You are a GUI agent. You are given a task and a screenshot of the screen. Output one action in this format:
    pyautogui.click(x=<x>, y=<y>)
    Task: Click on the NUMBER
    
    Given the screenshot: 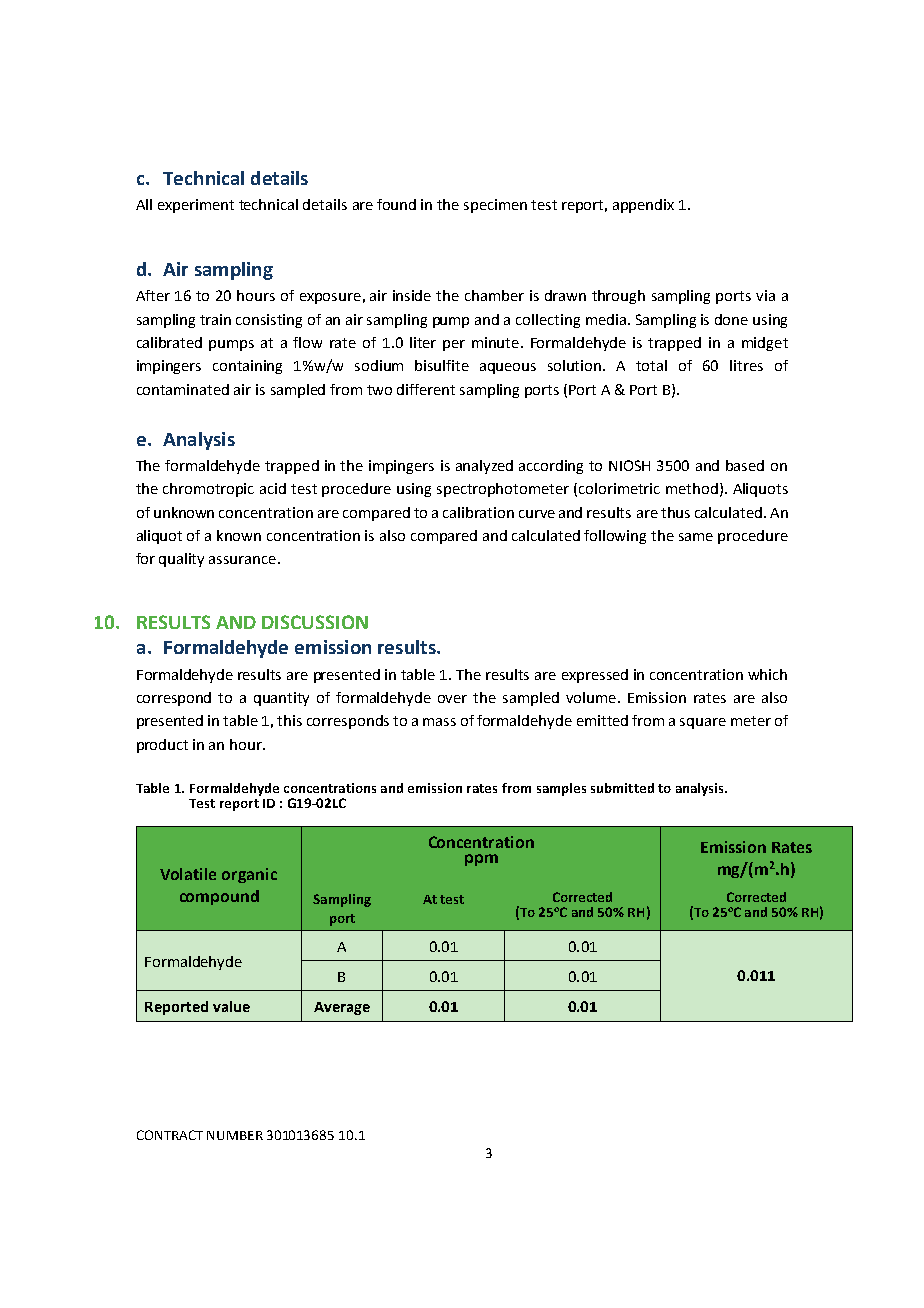 What is the action you would take?
    pyautogui.click(x=235, y=1135)
